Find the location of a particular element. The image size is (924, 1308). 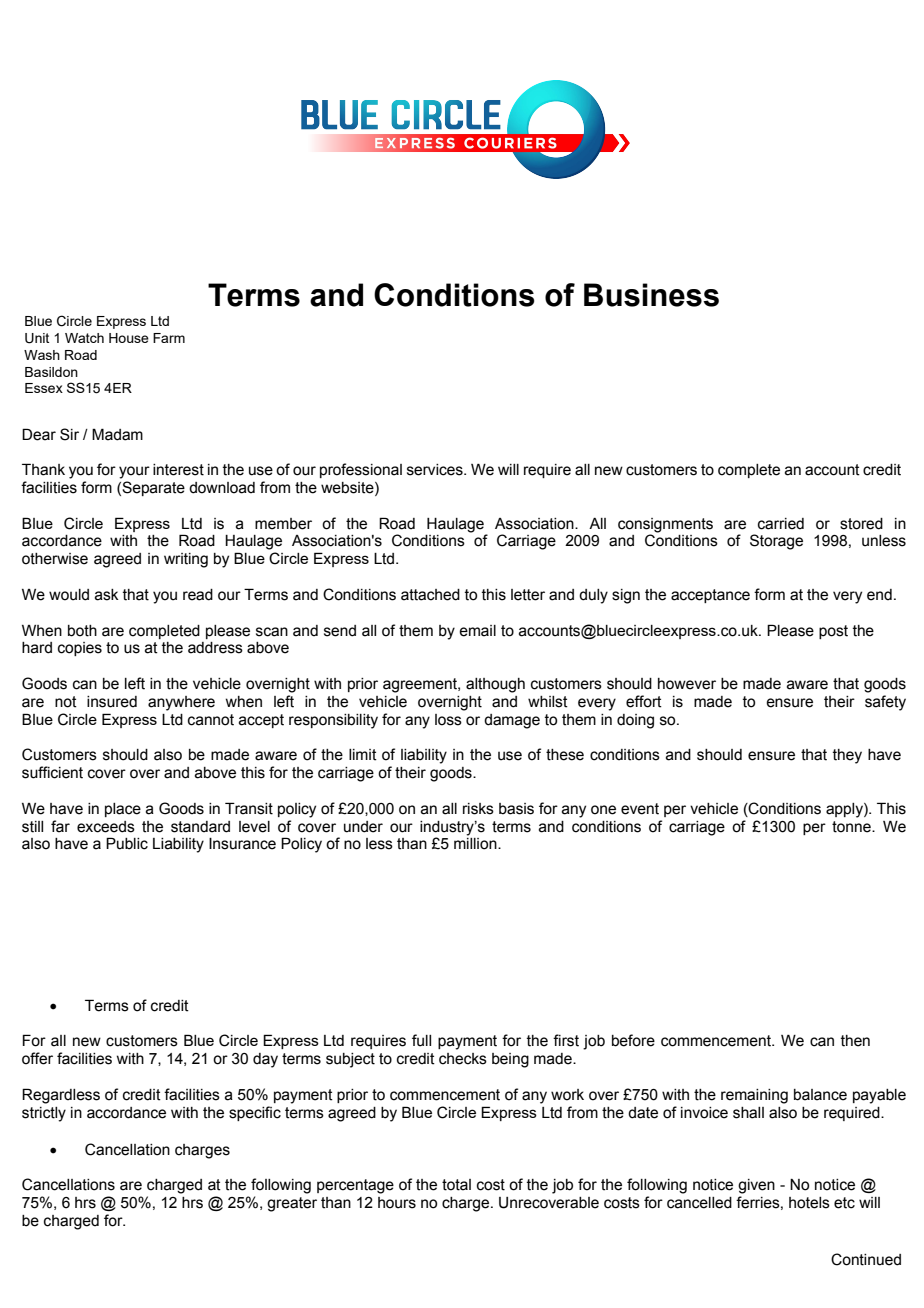

House is located at coordinates (129, 338).
